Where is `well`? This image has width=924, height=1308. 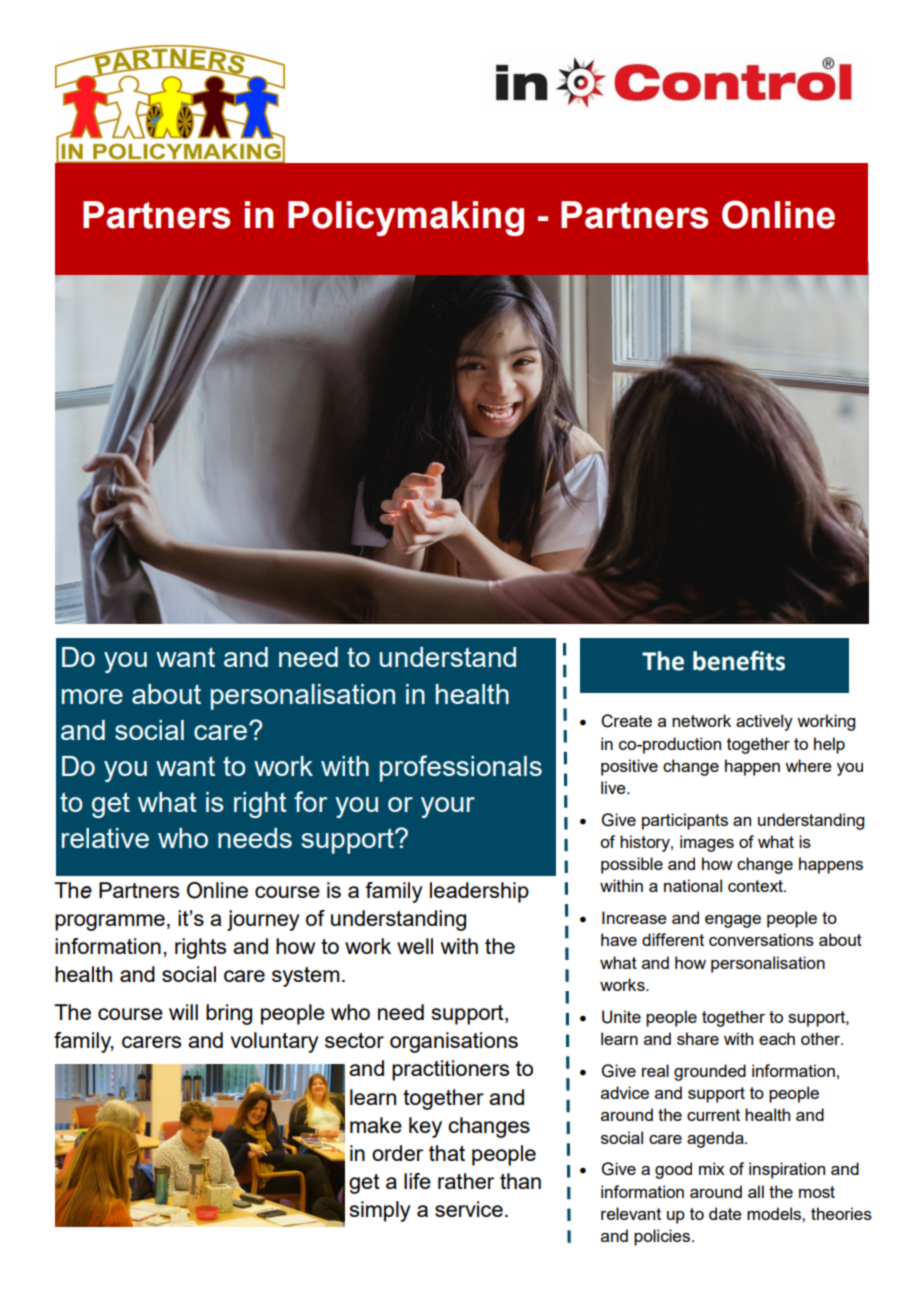
well is located at coordinates (415, 946).
